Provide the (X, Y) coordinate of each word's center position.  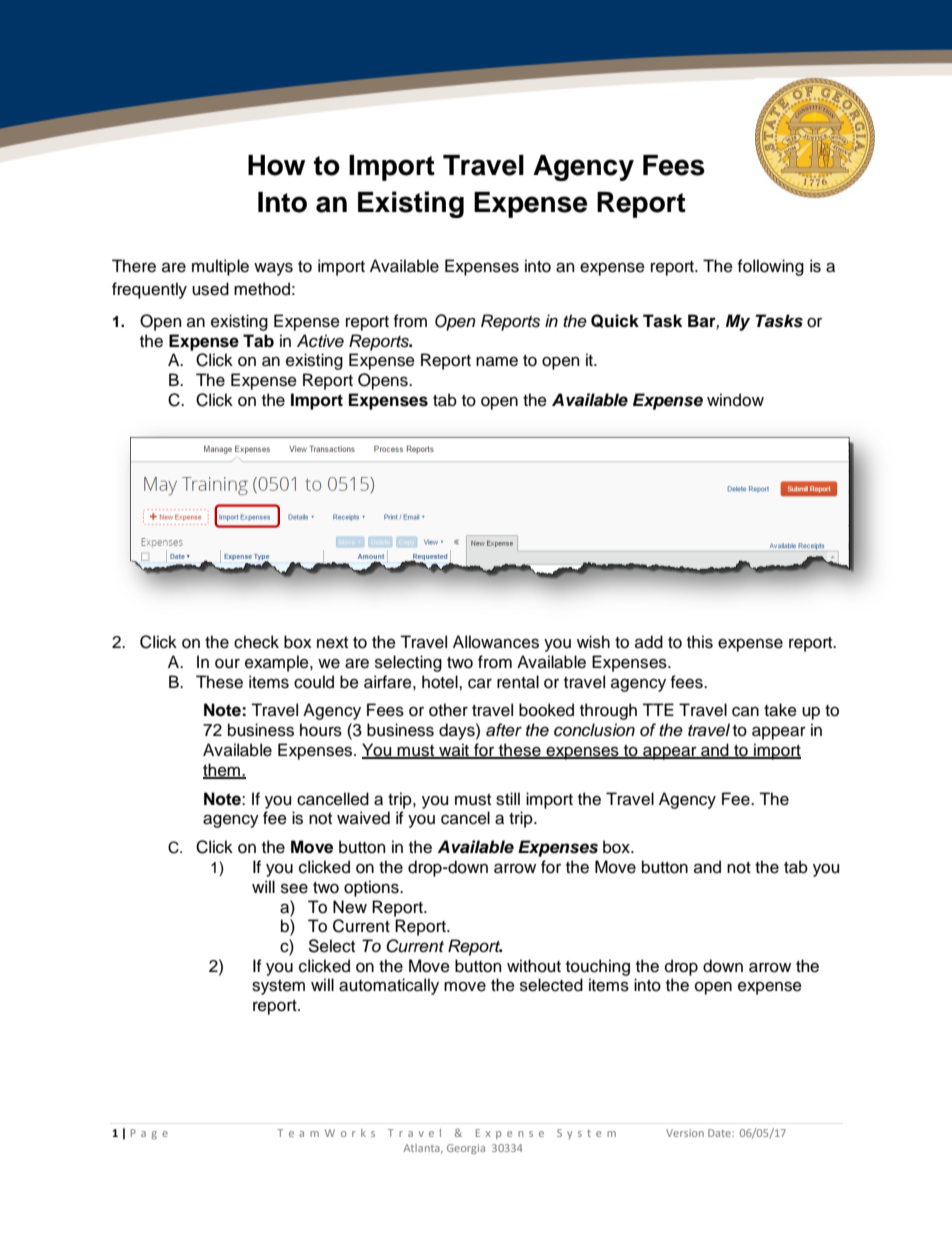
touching (598, 967)
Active (320, 341)
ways (273, 269)
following (771, 267)
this (700, 642)
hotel (441, 682)
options (372, 888)
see (294, 888)
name (497, 361)
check (256, 642)
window (735, 400)
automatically (389, 986)
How (276, 165)
